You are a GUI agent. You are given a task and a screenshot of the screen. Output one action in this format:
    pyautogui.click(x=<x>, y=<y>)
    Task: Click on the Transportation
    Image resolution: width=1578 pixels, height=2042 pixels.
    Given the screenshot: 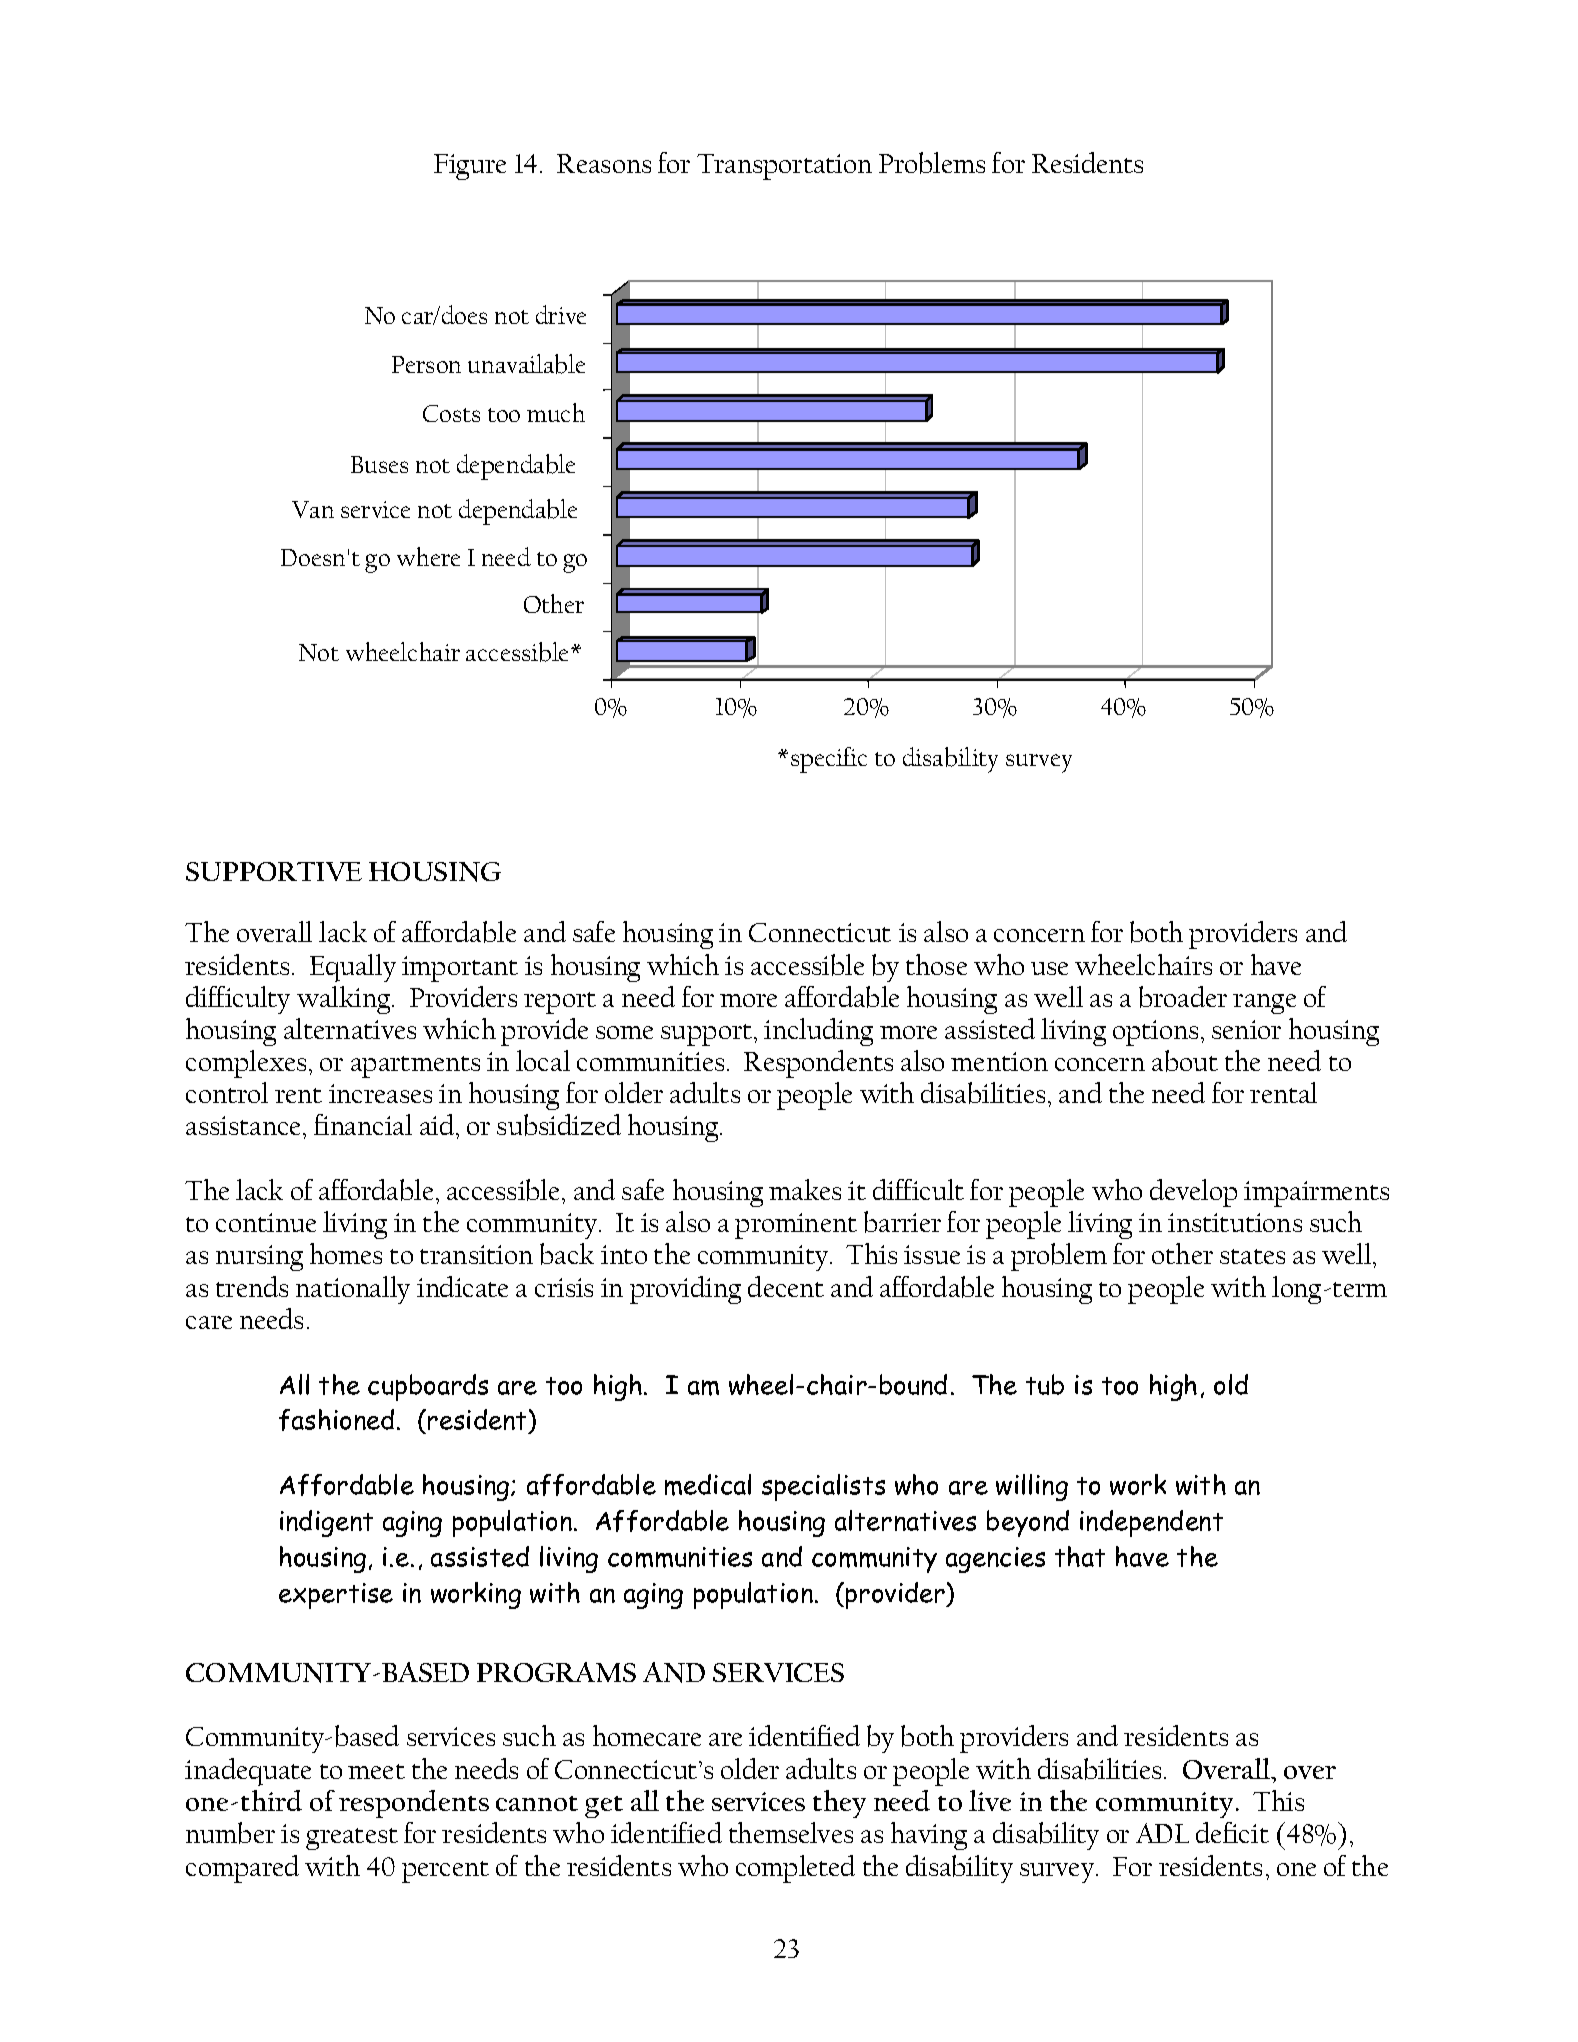 What is the action you would take?
    pyautogui.click(x=784, y=167)
